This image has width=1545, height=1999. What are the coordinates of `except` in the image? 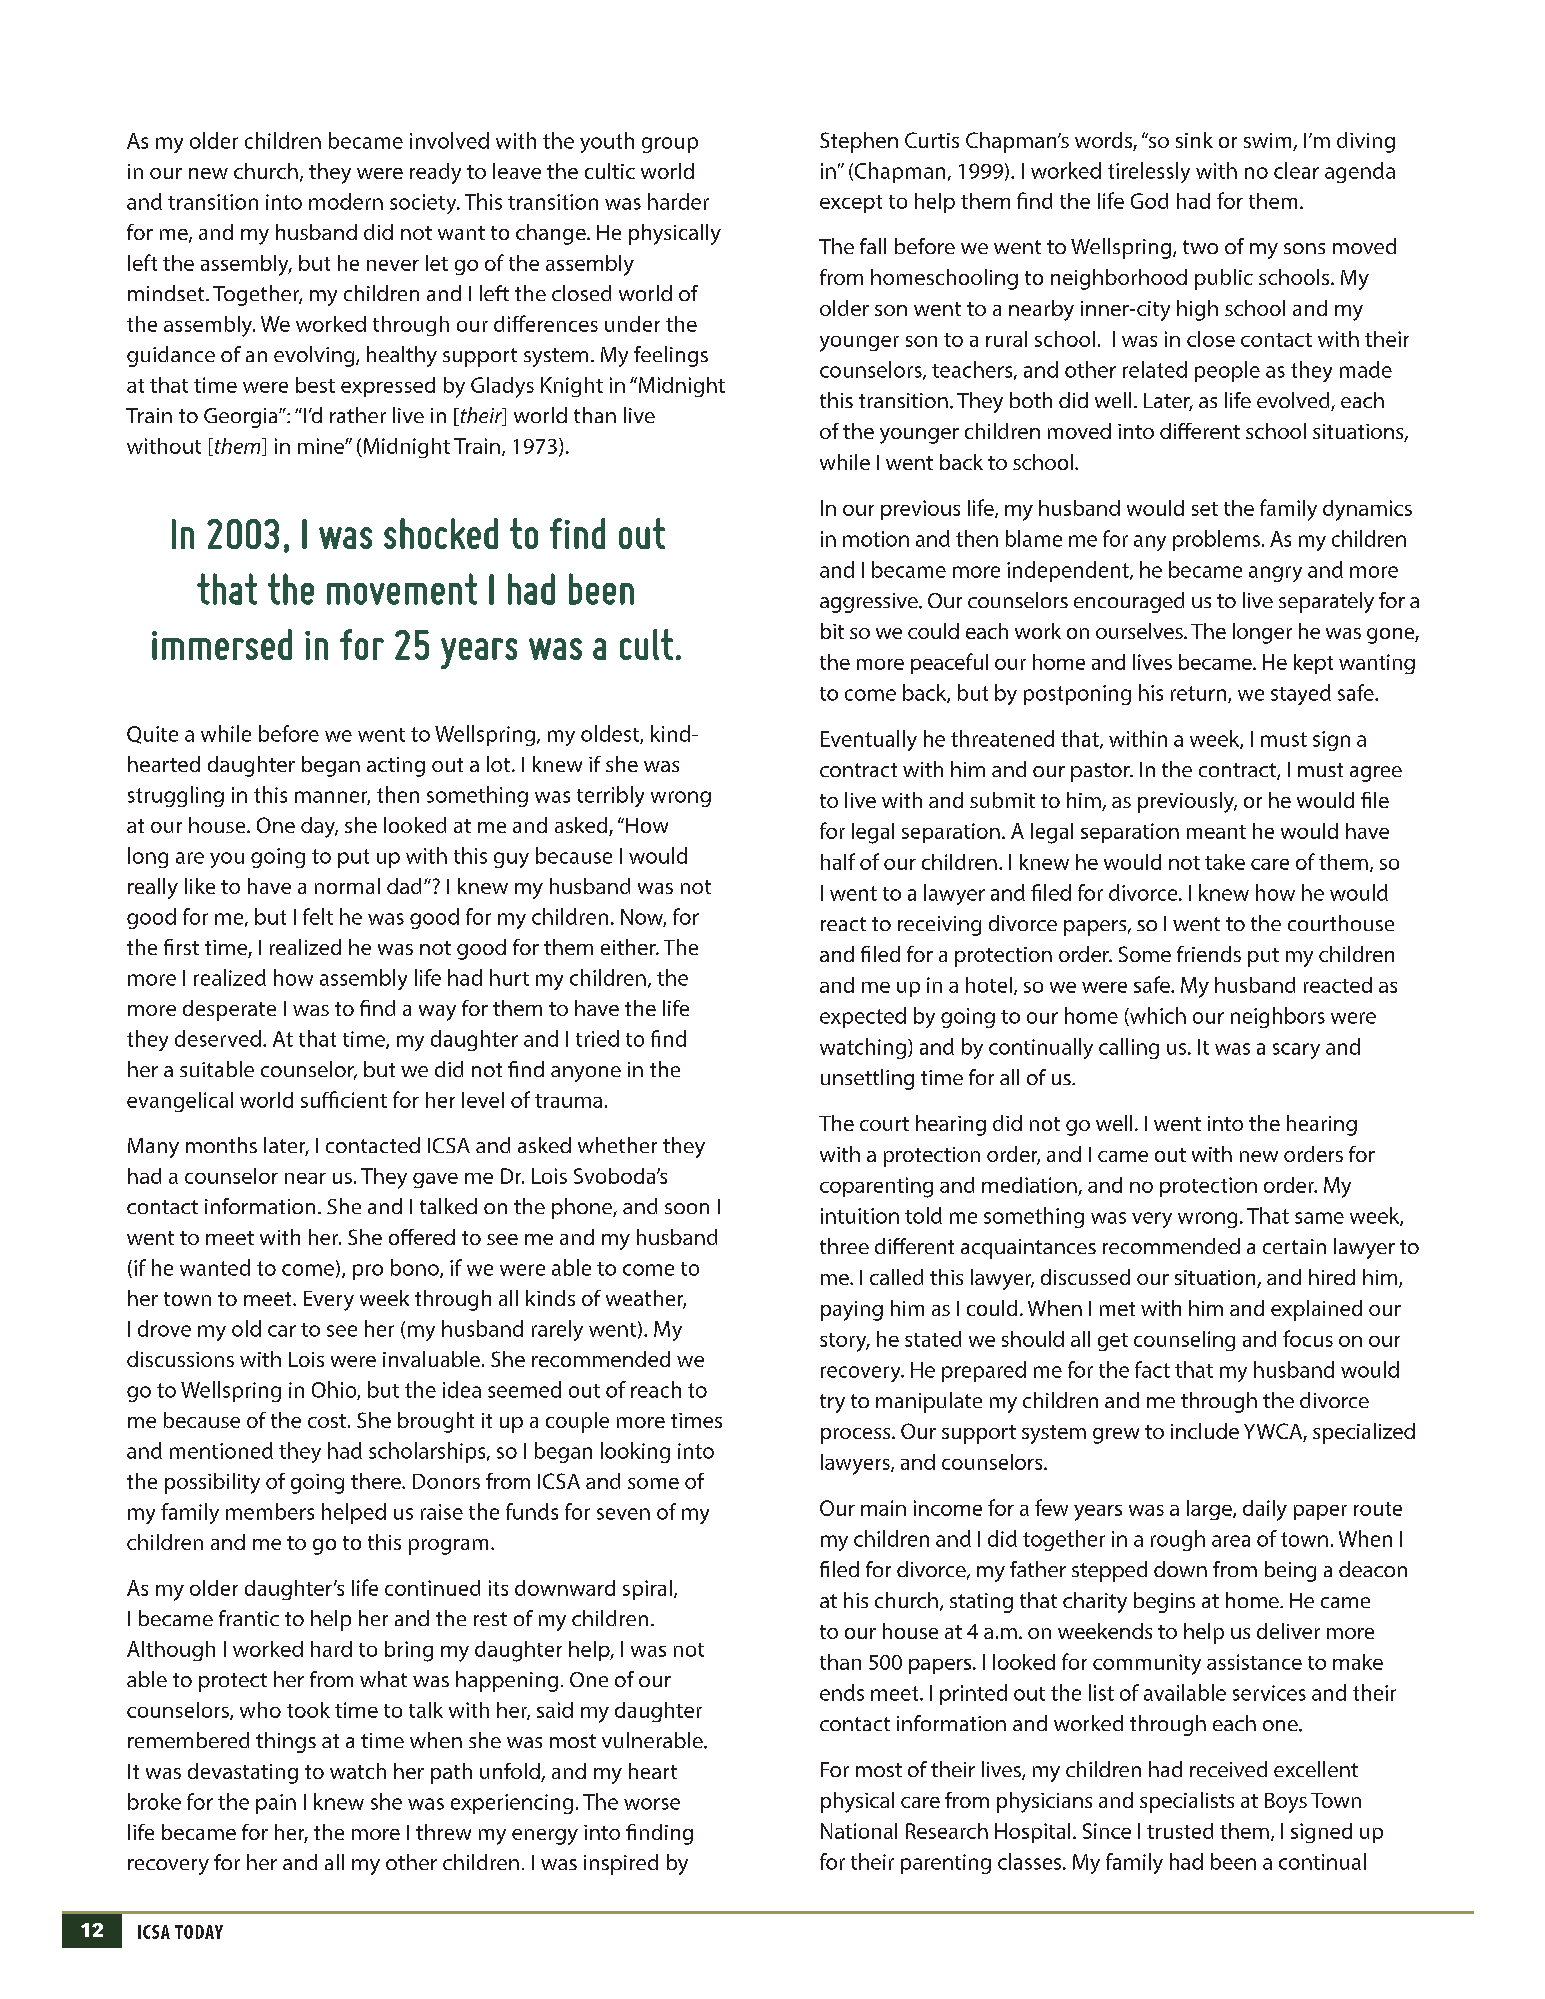 It's located at (851, 204).
